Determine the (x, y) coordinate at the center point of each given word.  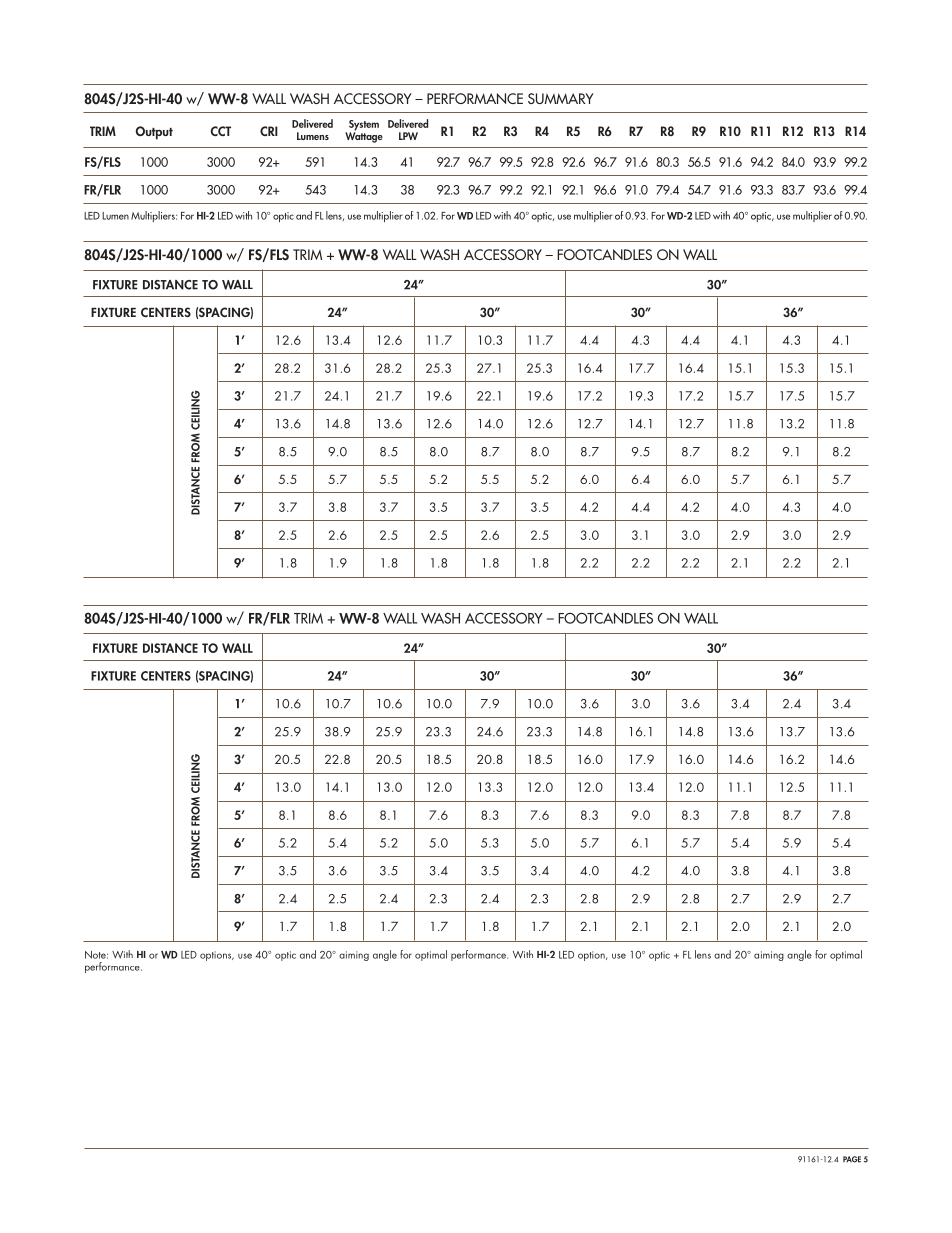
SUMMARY (561, 98)
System (364, 126)
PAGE (852, 1159)
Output (154, 133)
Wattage (364, 136)
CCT (220, 131)
